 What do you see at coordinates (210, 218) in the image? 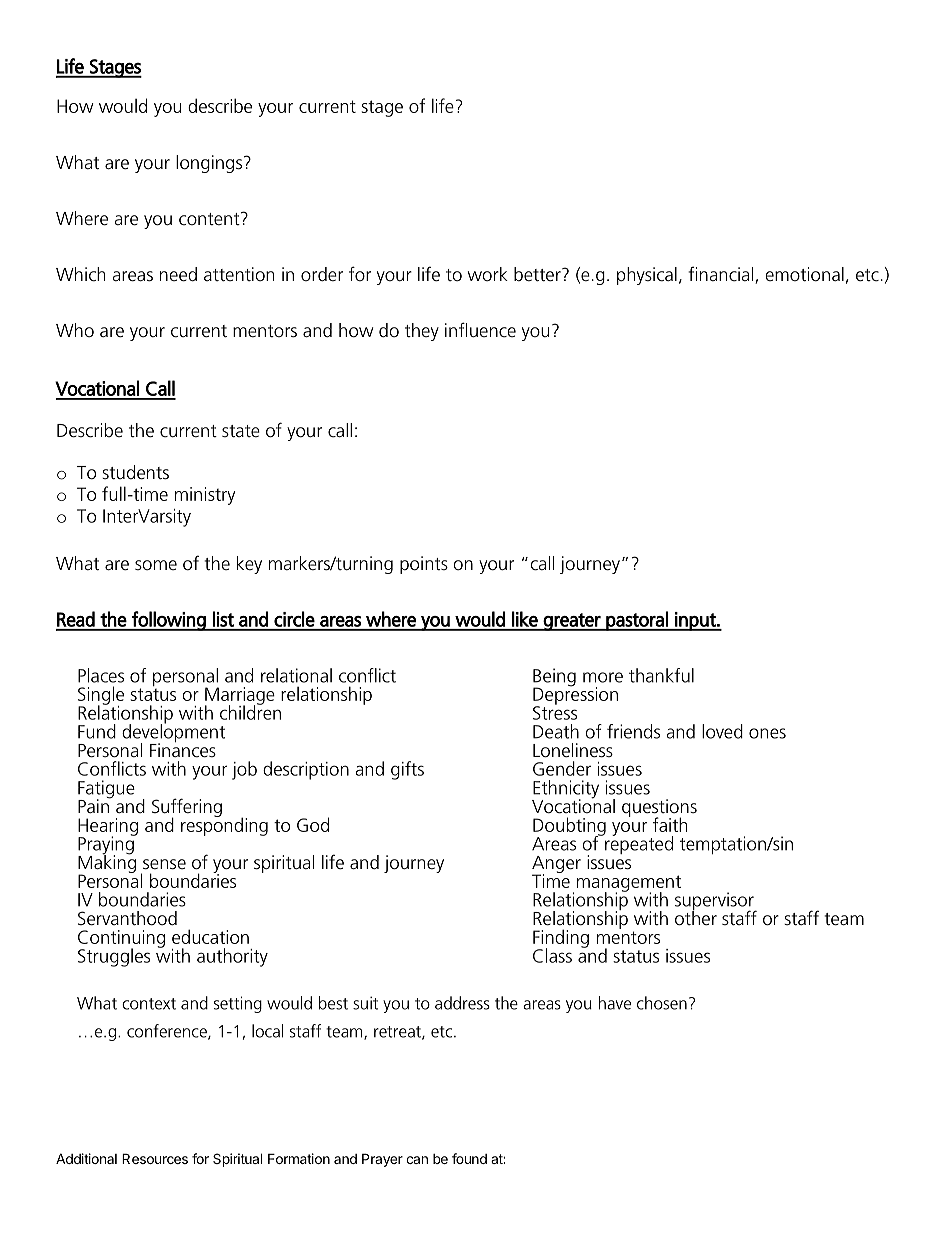
I see `content` at bounding box center [210, 218].
